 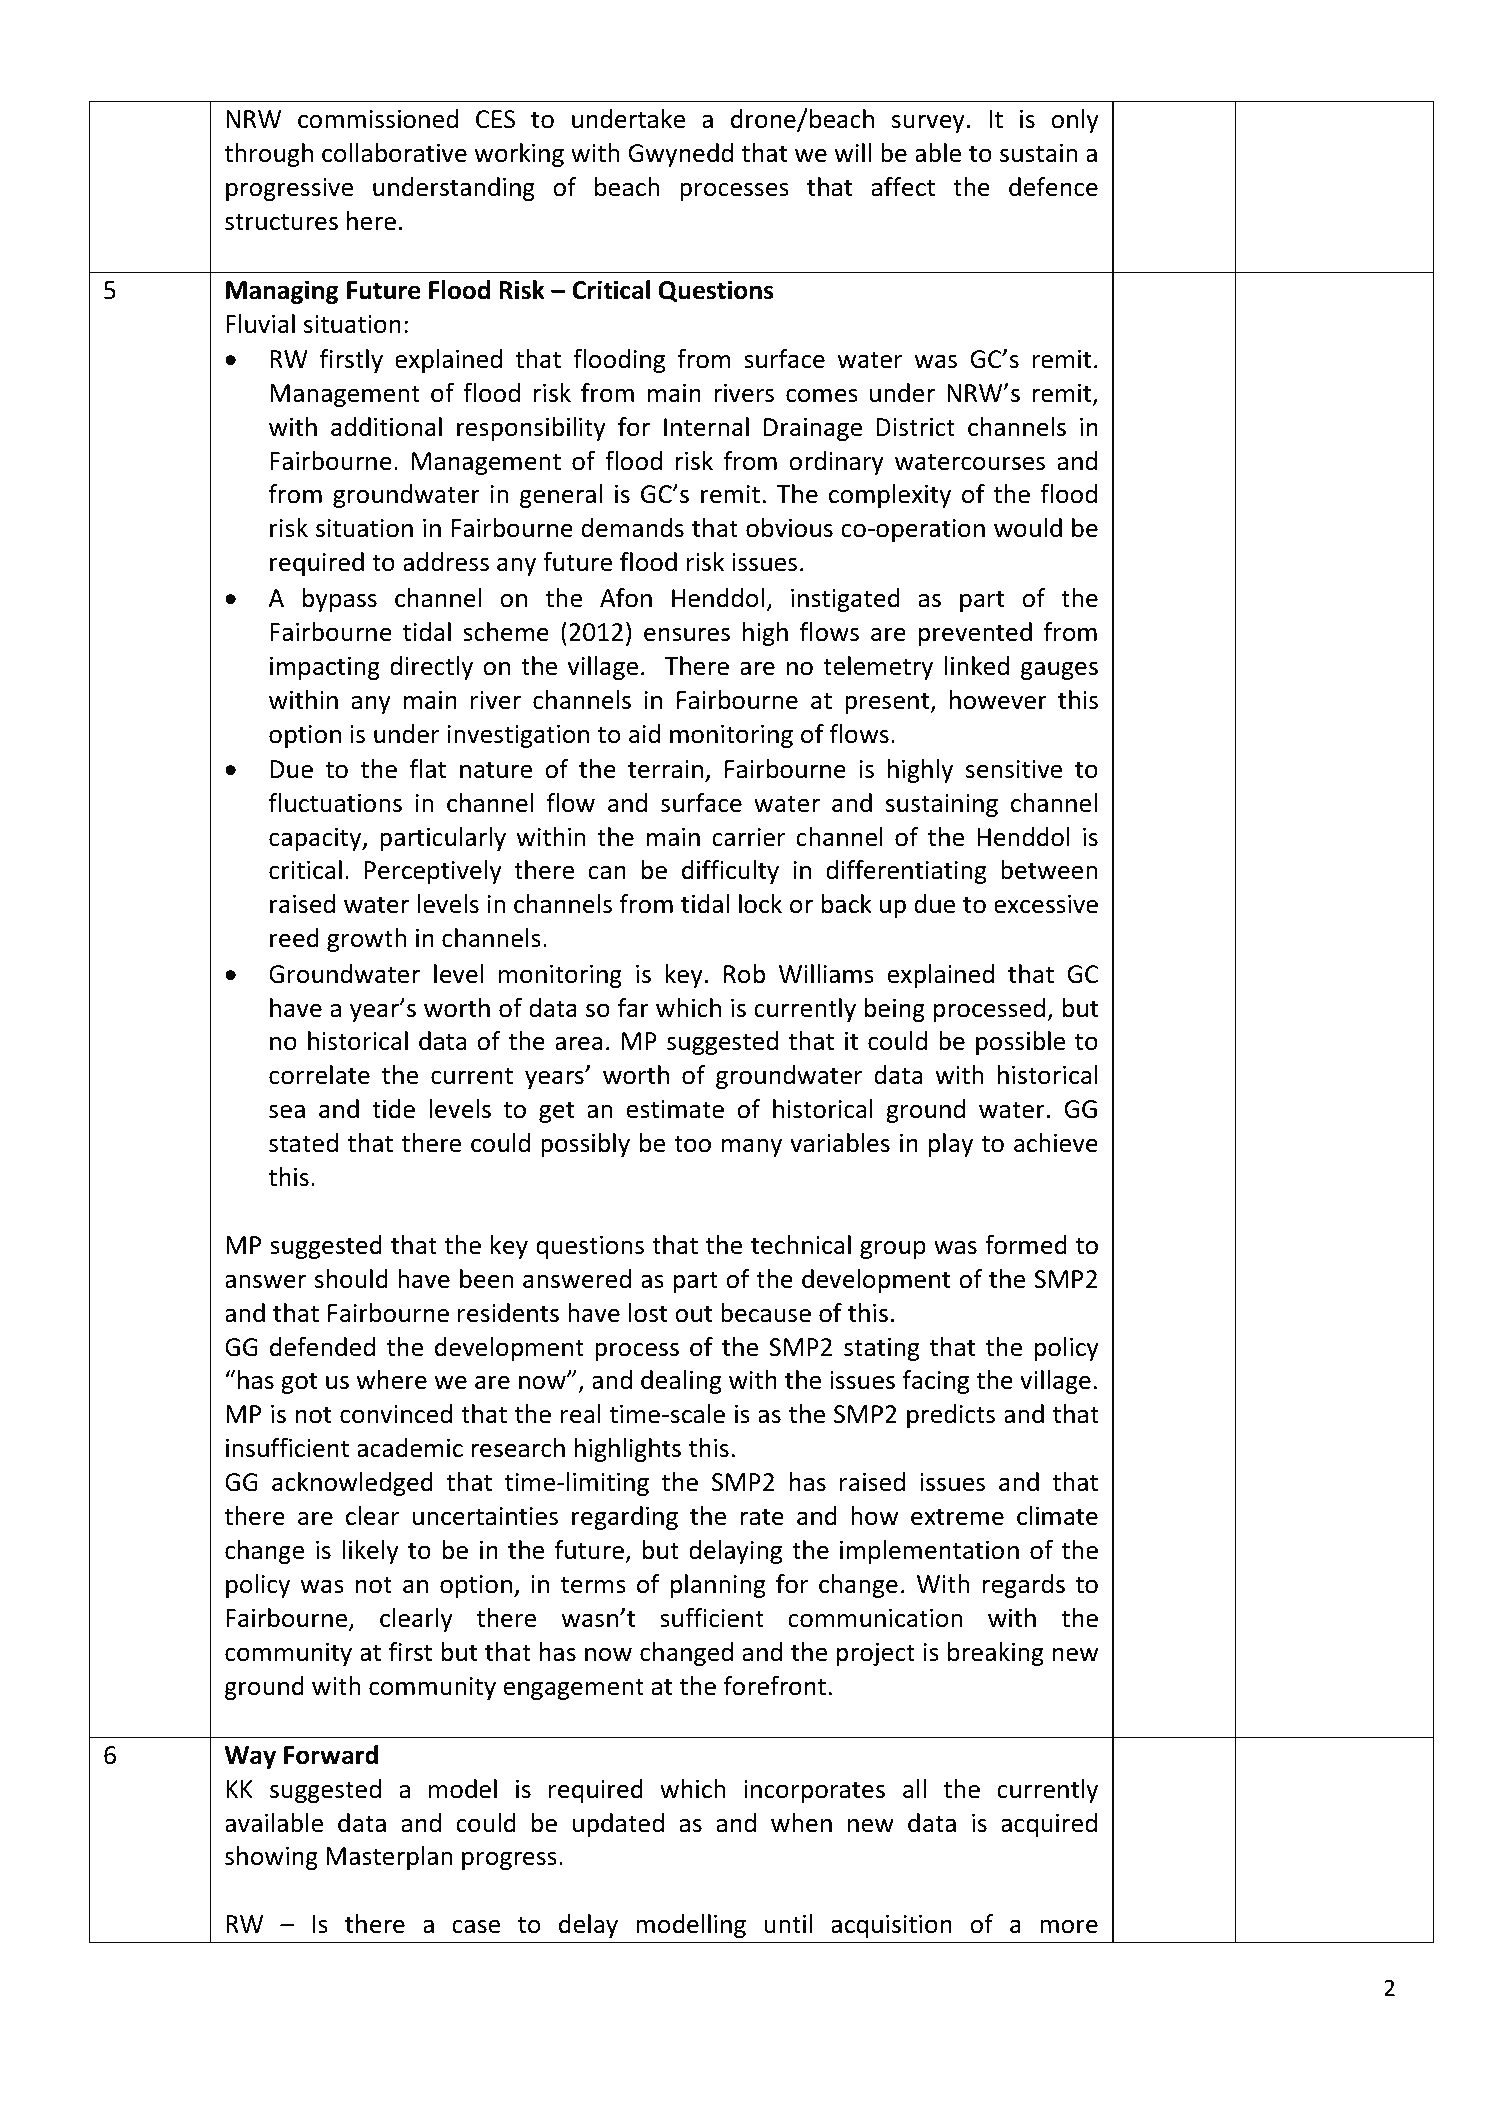 What do you see at coordinates (928, 124) in the screenshot?
I see `survey` at bounding box center [928, 124].
